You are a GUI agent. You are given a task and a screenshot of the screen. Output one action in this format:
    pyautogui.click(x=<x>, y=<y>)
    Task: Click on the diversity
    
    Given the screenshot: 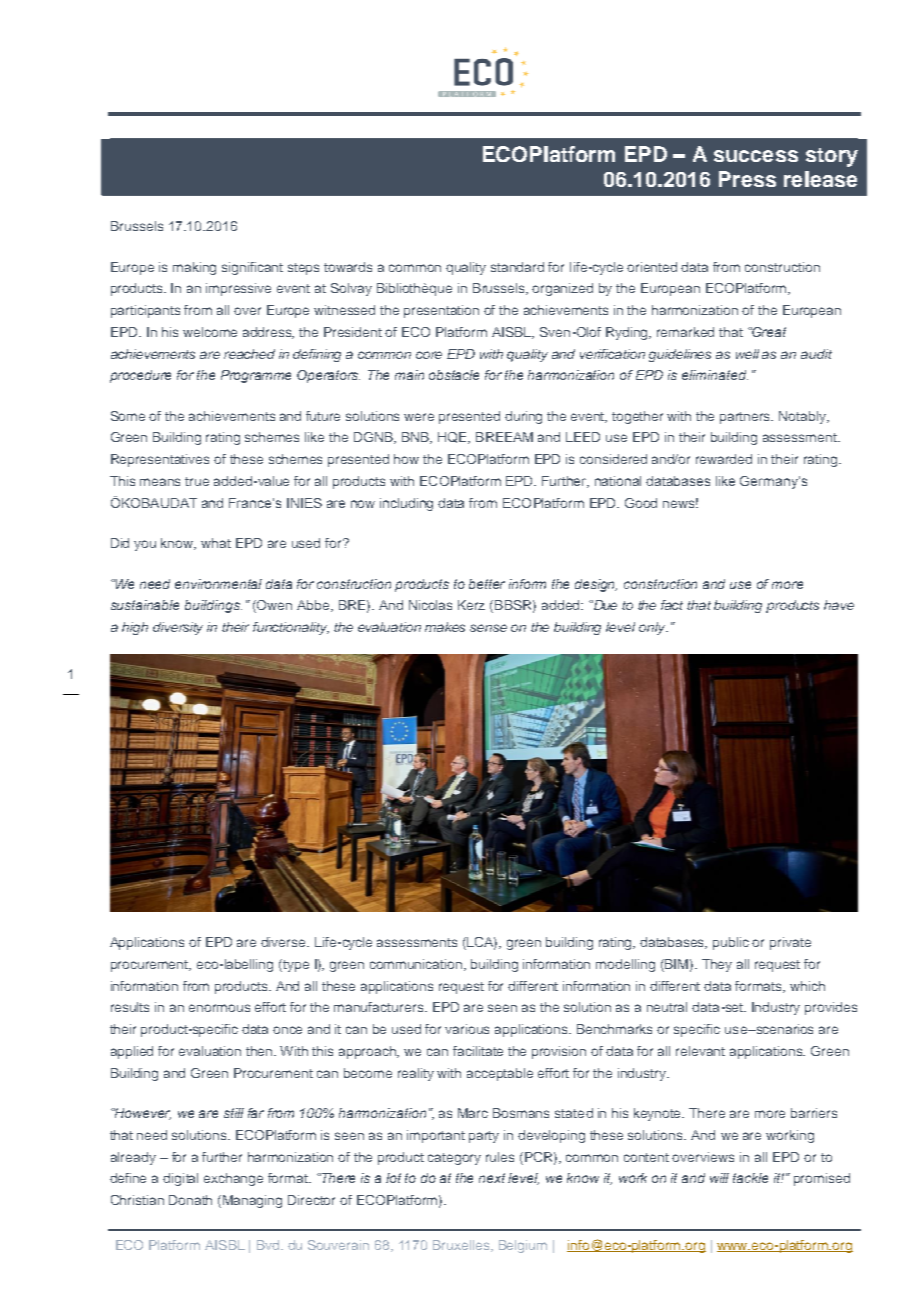 What is the action you would take?
    pyautogui.click(x=178, y=628)
